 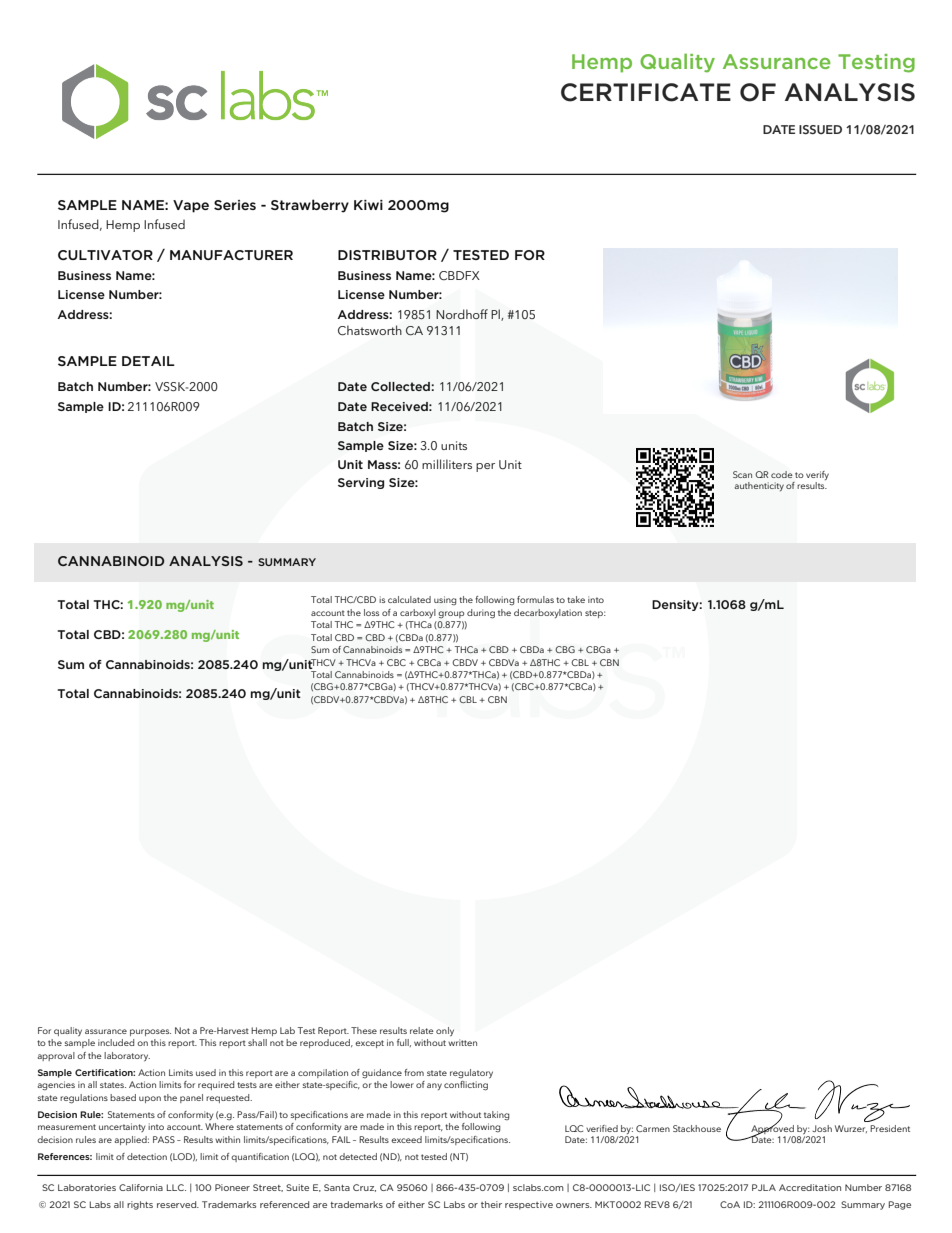 I want to click on per, so click(x=485, y=467).
